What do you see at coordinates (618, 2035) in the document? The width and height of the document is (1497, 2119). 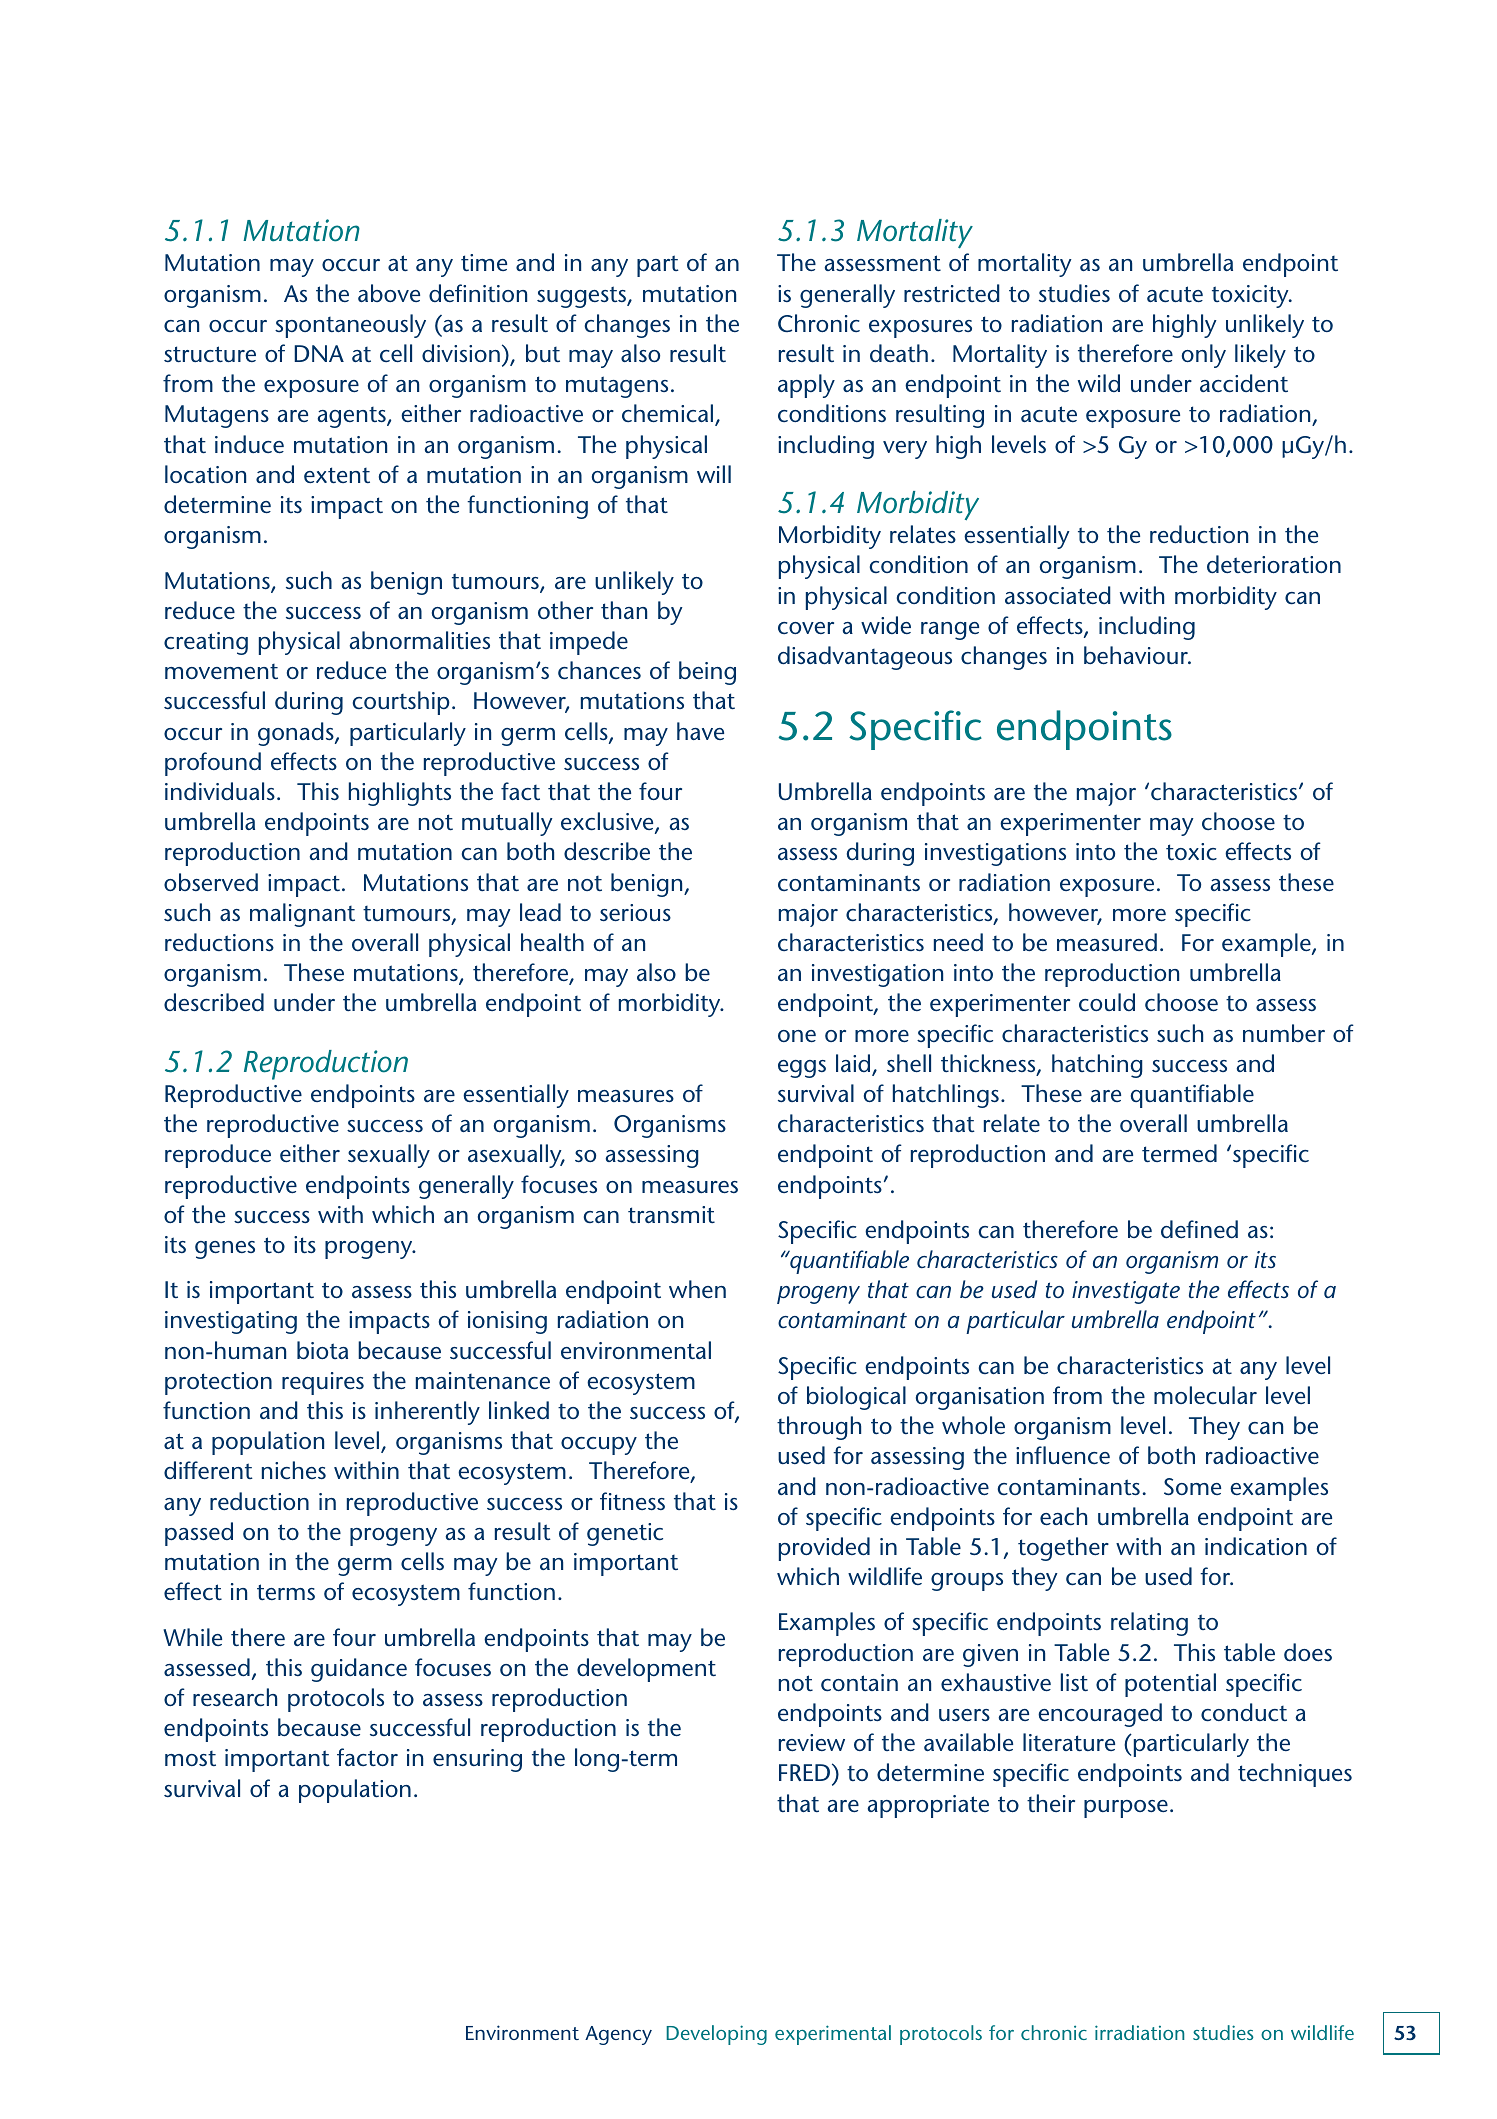 I see `Agency` at bounding box center [618, 2035].
